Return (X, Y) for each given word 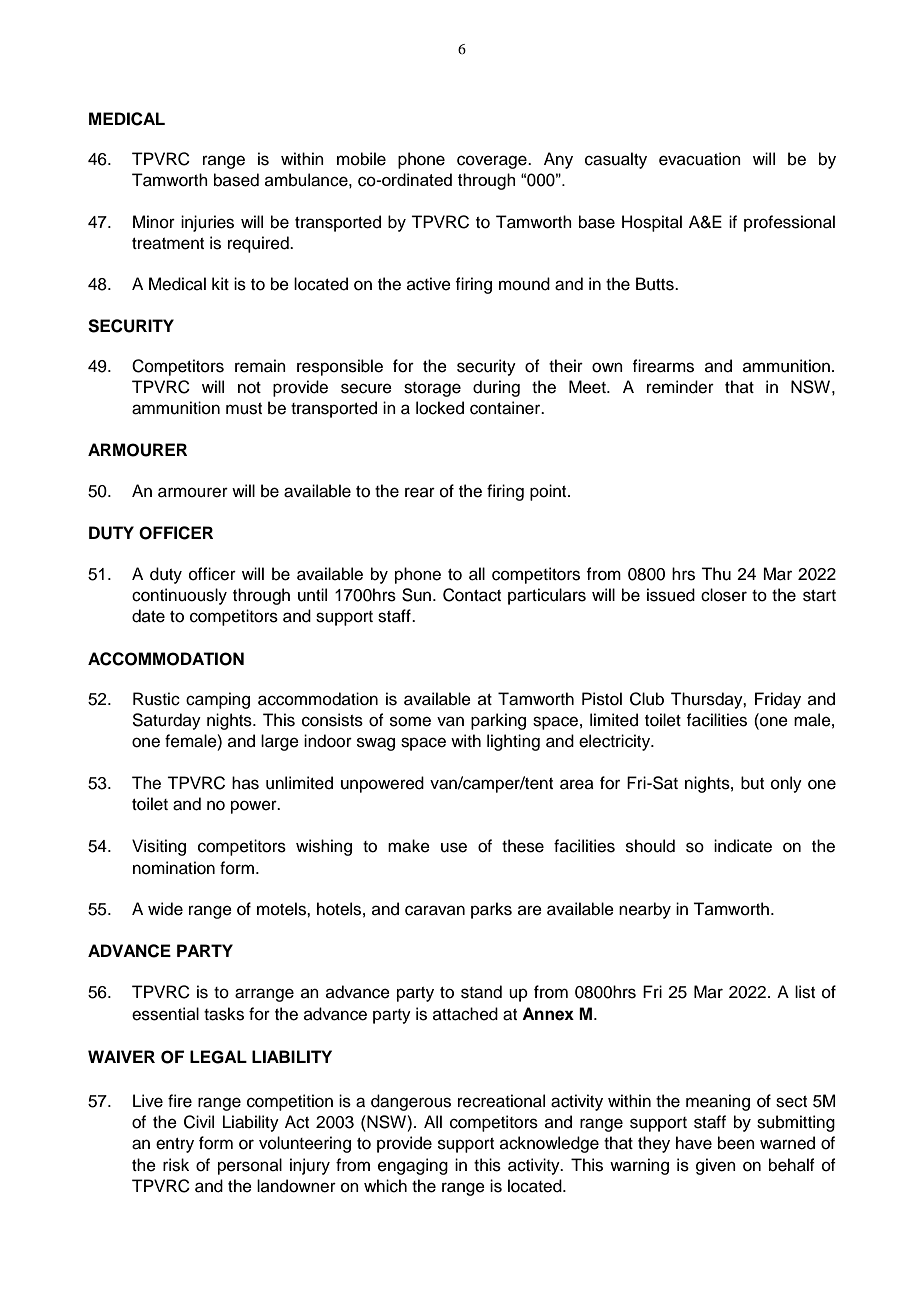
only (786, 784)
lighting (513, 742)
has (245, 783)
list (805, 992)
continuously (179, 596)
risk (176, 1165)
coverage (493, 162)
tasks (224, 1014)
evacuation (700, 159)
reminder (680, 387)
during (496, 388)
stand (481, 992)
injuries (207, 223)
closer (724, 595)
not (249, 388)
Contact (472, 595)
